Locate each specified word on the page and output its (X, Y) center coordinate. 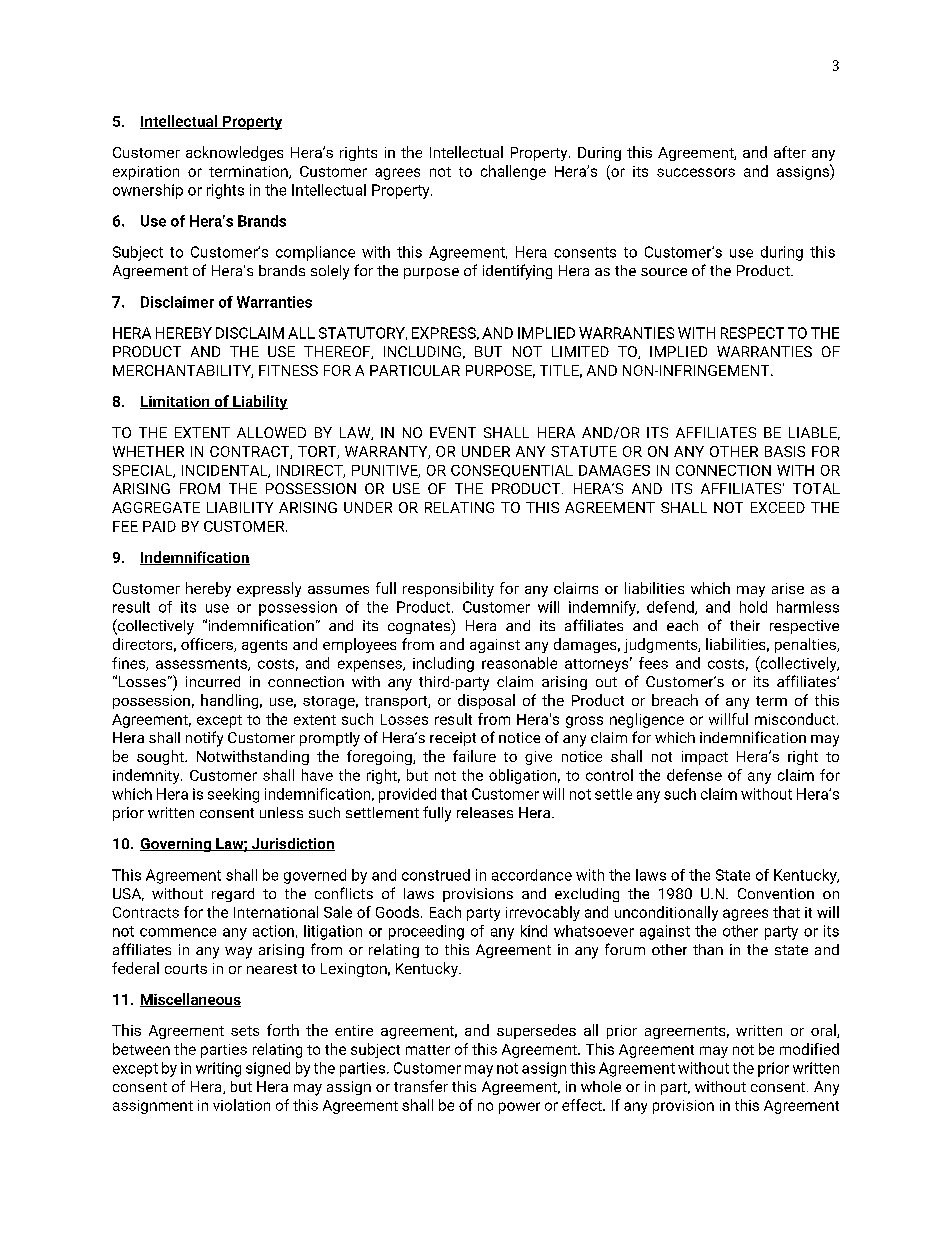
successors (696, 172)
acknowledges (234, 153)
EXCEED (778, 507)
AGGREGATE (156, 507)
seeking (233, 795)
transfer (421, 1086)
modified (809, 1049)
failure (474, 756)
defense (694, 775)
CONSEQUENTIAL (512, 471)
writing (218, 1069)
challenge (513, 172)
